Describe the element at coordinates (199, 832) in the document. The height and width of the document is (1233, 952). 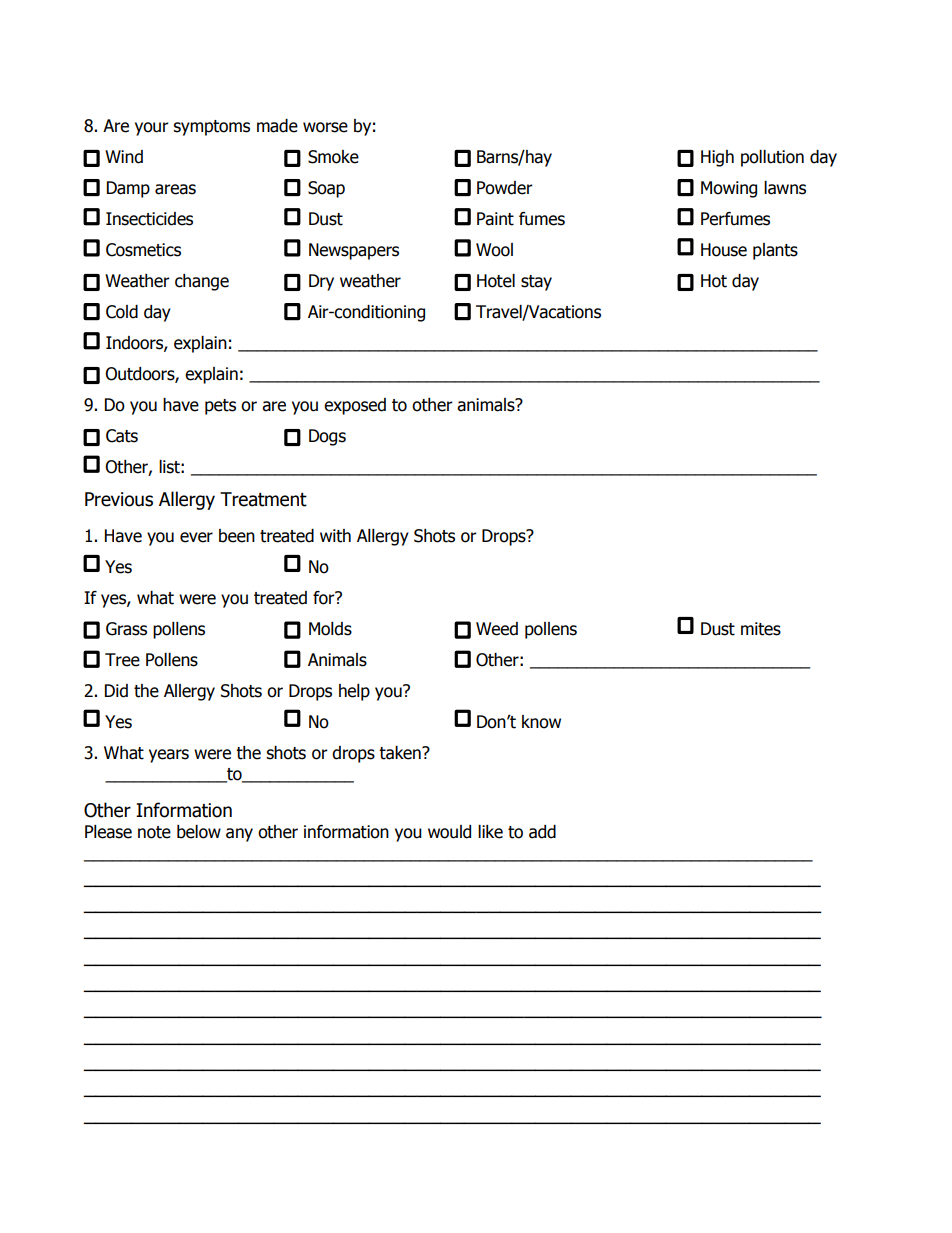
I see `below` at that location.
